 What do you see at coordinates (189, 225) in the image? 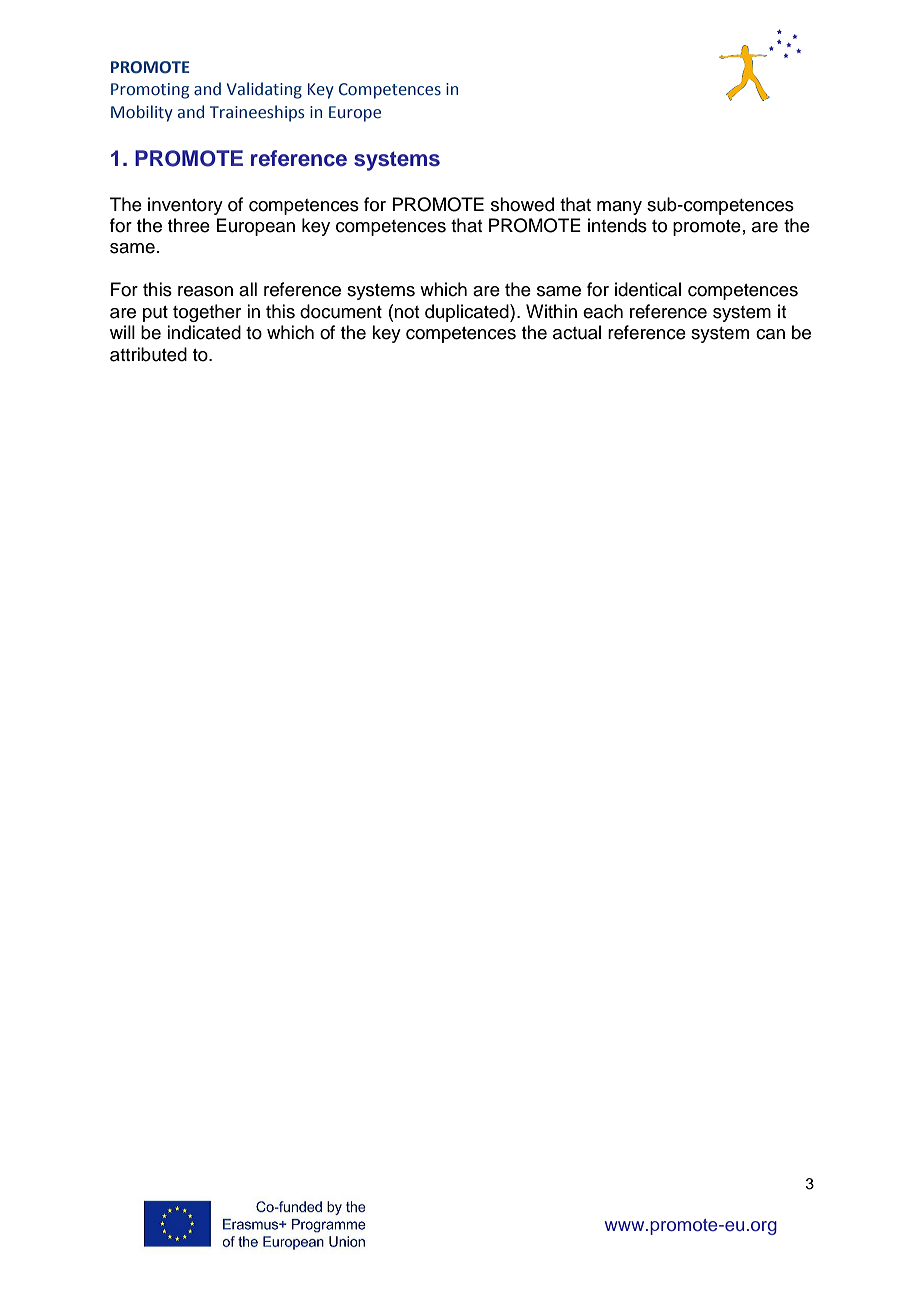
I see `three` at bounding box center [189, 225].
